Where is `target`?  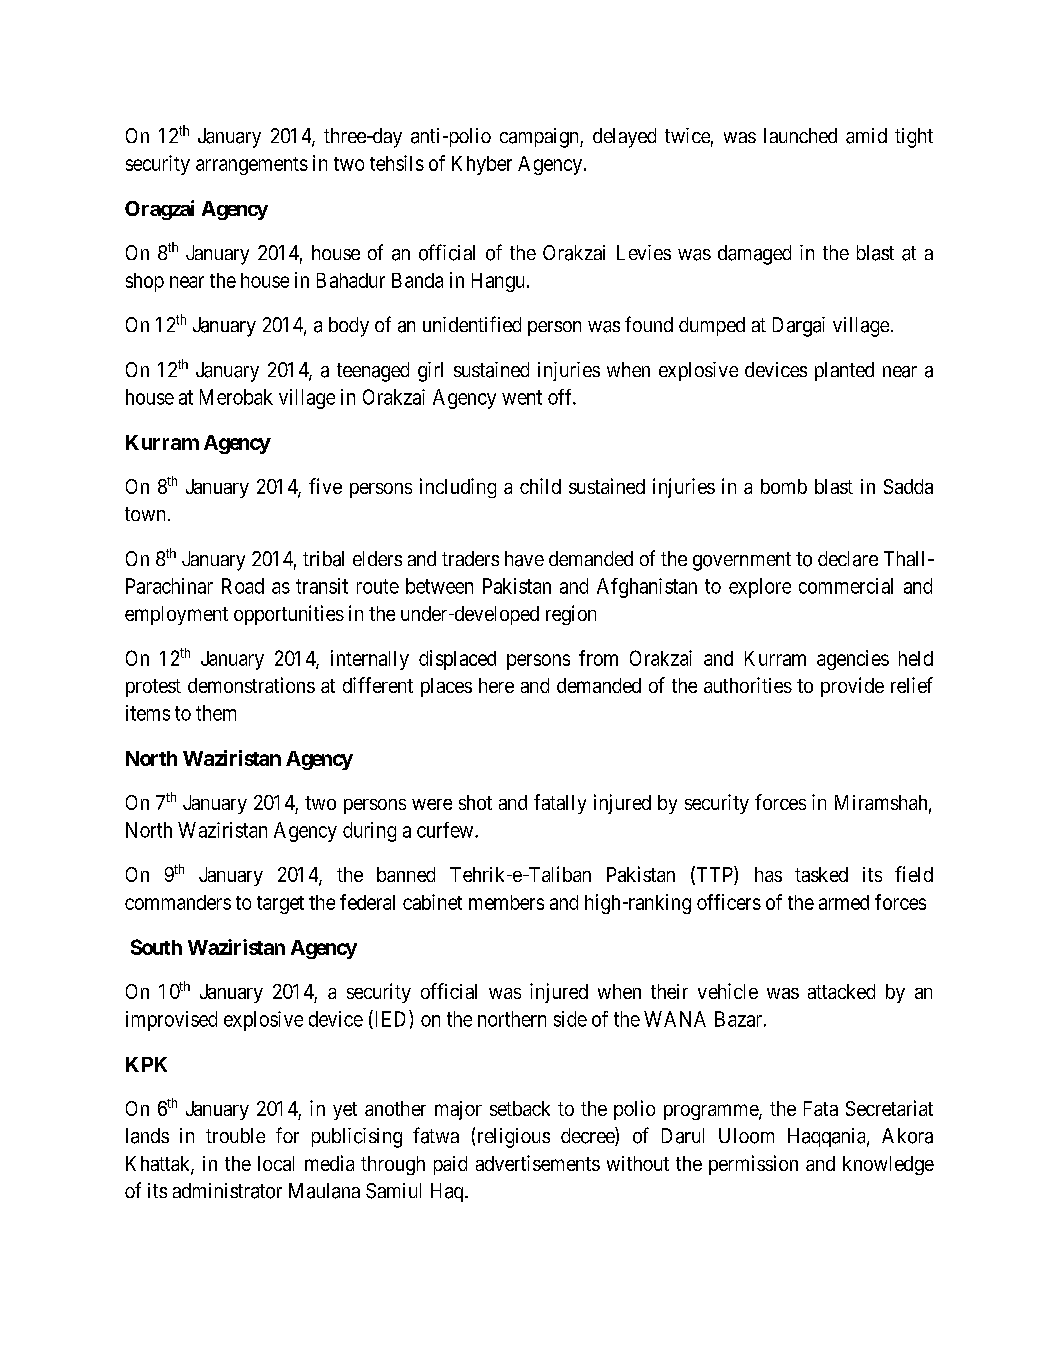
target is located at coordinates (280, 905).
